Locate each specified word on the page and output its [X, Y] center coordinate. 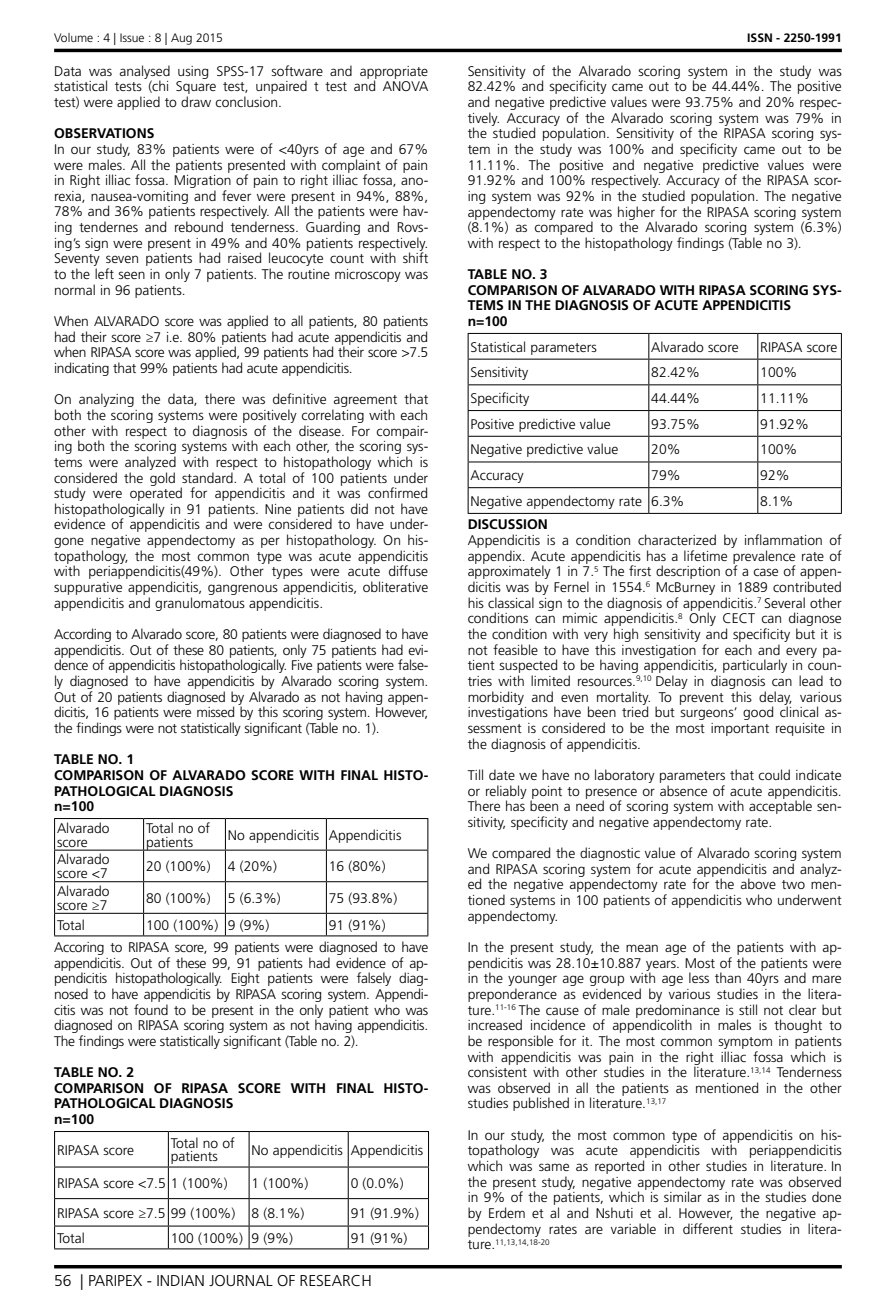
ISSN [759, 37]
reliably [506, 793]
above [758, 883]
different [708, 1228]
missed [215, 711]
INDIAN [180, 1280]
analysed [145, 73]
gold [162, 479]
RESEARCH [335, 1280]
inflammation [783, 539]
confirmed [397, 492]
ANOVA [405, 86]
